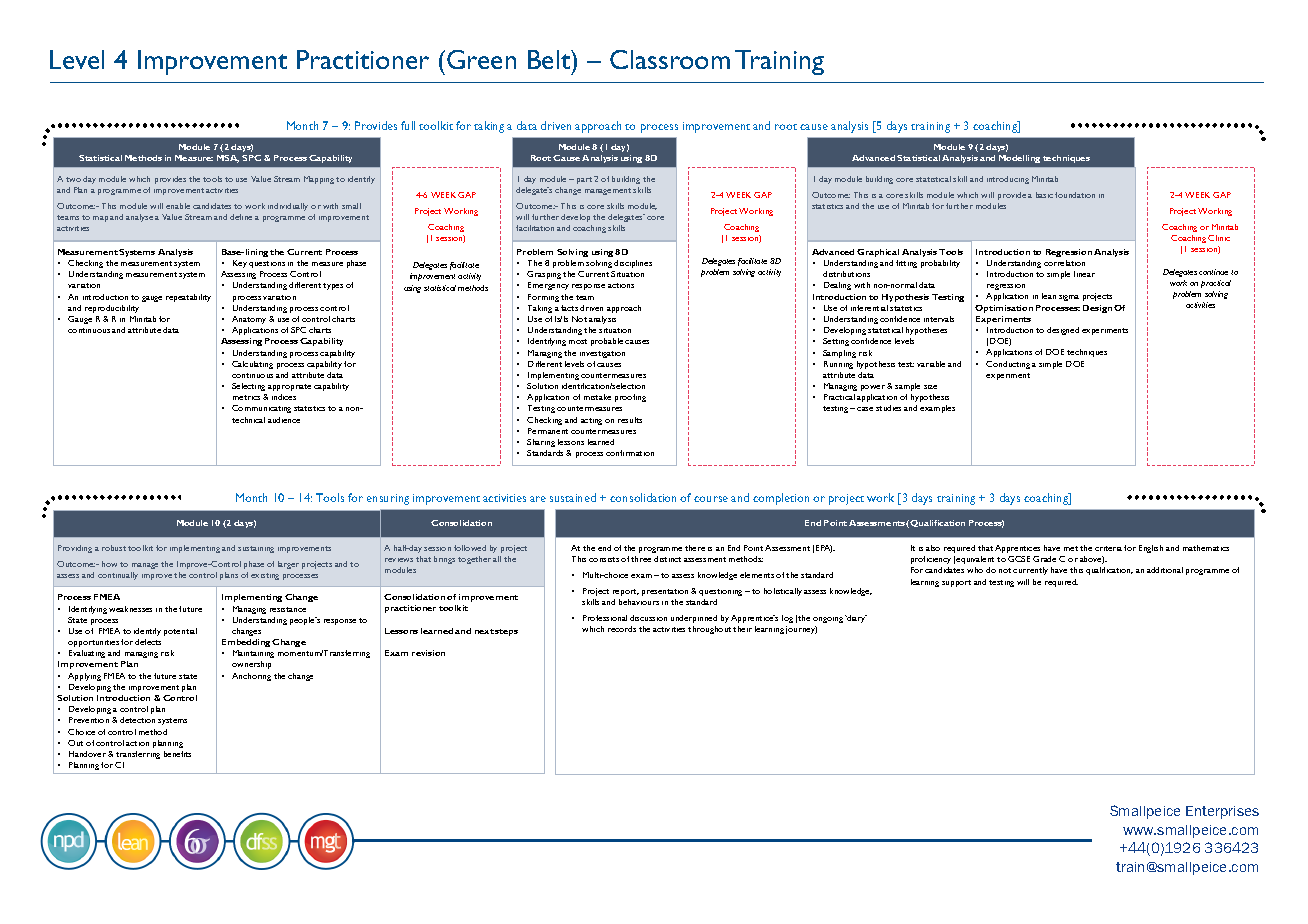 The width and height of the page is (1308, 924). I want to click on Communicating, so click(261, 409).
